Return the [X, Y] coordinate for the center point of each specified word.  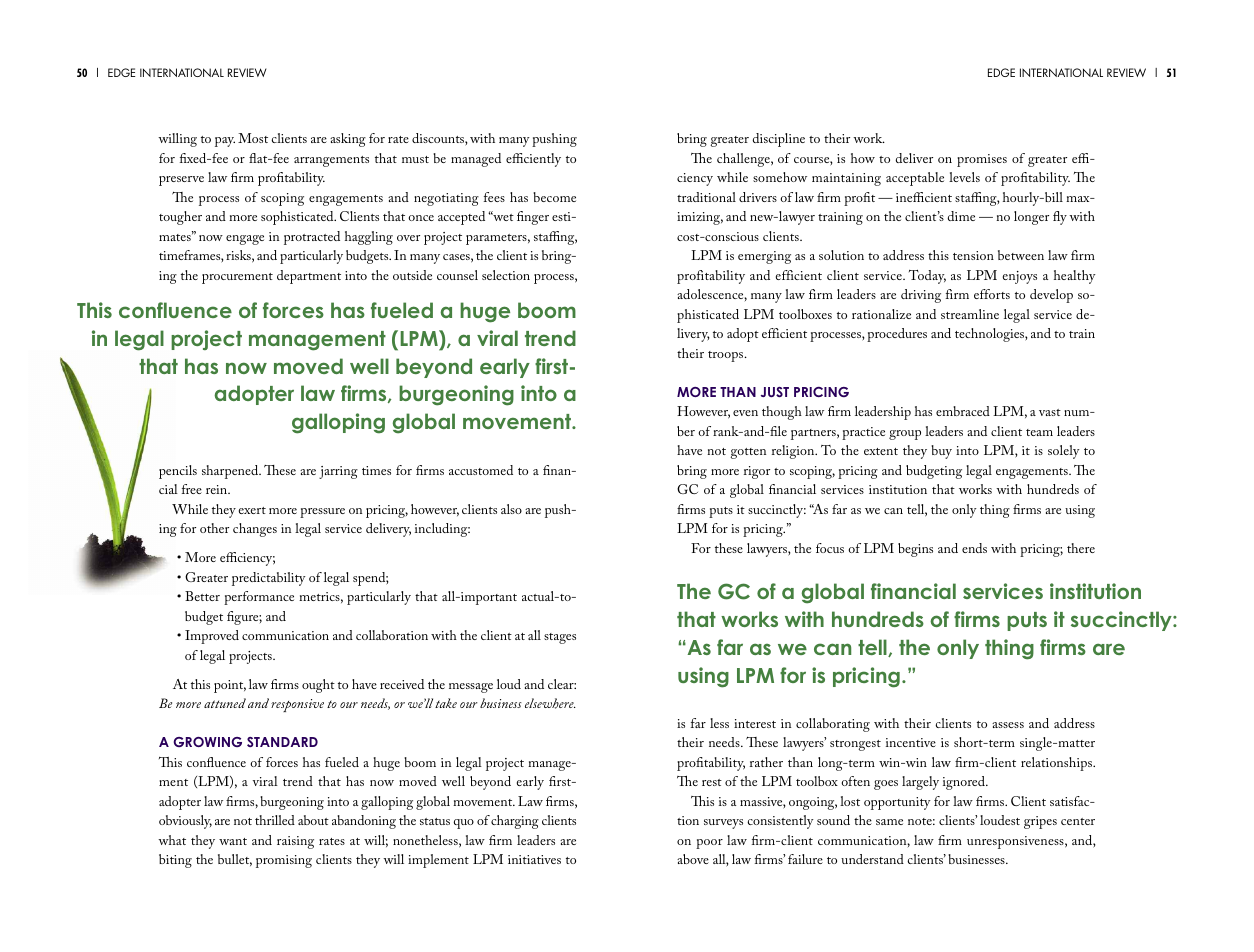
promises [982, 160]
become [554, 197]
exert [252, 510]
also [511, 509]
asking [348, 140]
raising [295, 842]
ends [974, 548]
